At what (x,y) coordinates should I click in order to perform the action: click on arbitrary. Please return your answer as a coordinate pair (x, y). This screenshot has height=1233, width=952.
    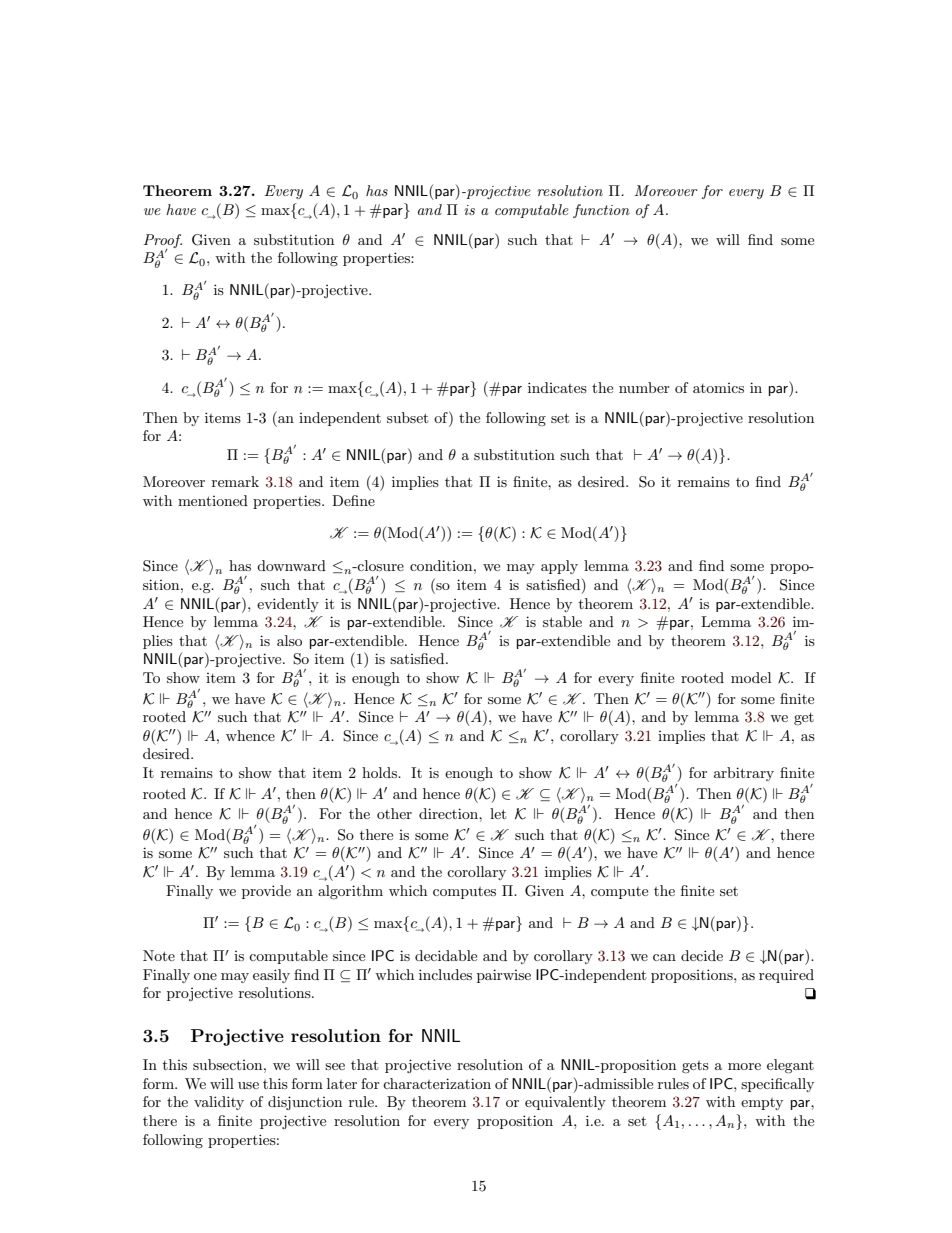
    Looking at the image, I should click on (744, 774).
